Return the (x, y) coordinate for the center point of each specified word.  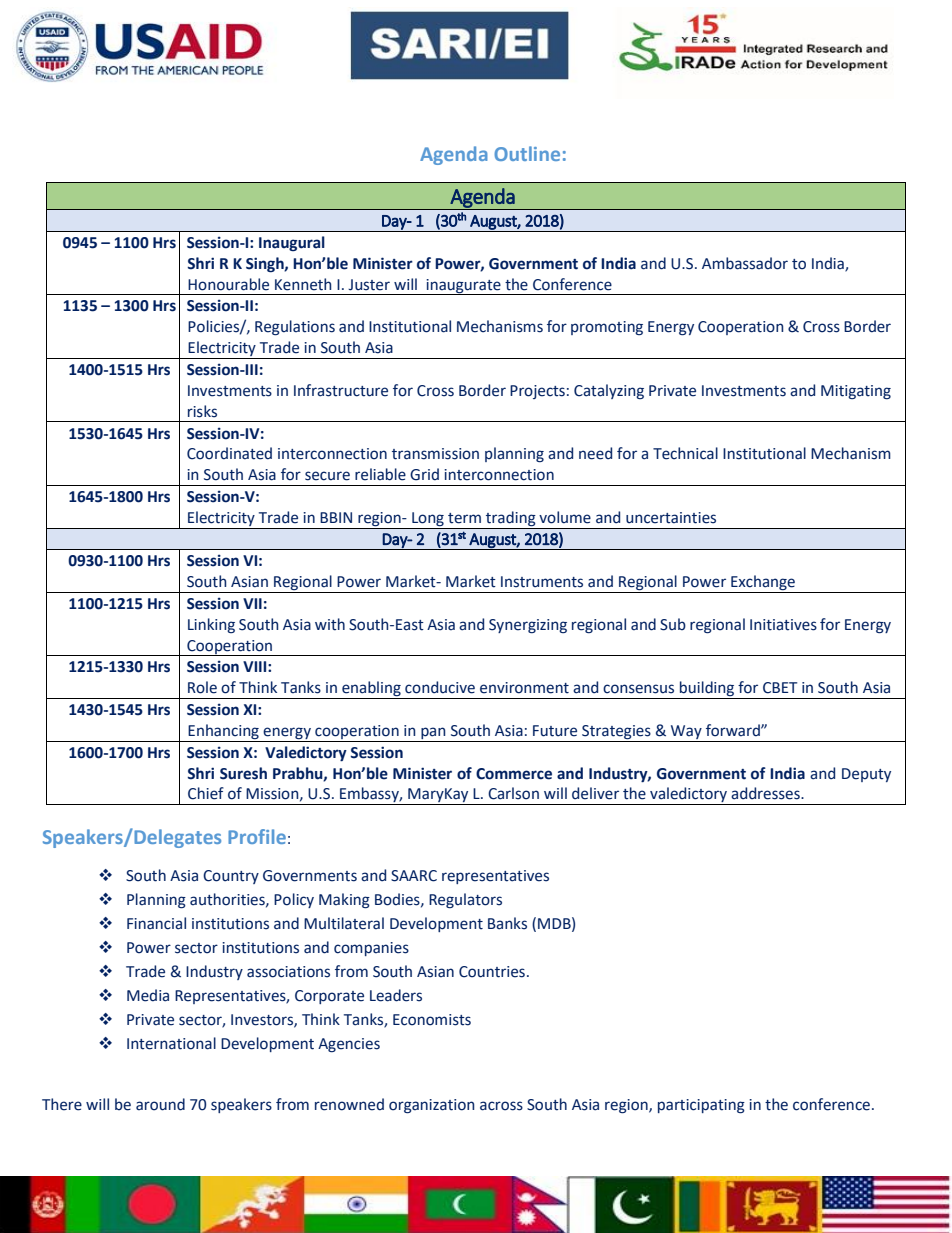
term (464, 518)
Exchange (763, 584)
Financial (156, 923)
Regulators (465, 900)
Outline (527, 153)
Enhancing (223, 731)
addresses (766, 793)
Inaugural (292, 243)
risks (202, 411)
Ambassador (745, 263)
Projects (537, 392)
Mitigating (856, 392)
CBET (780, 688)
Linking (211, 625)
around (160, 1104)
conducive (440, 687)
